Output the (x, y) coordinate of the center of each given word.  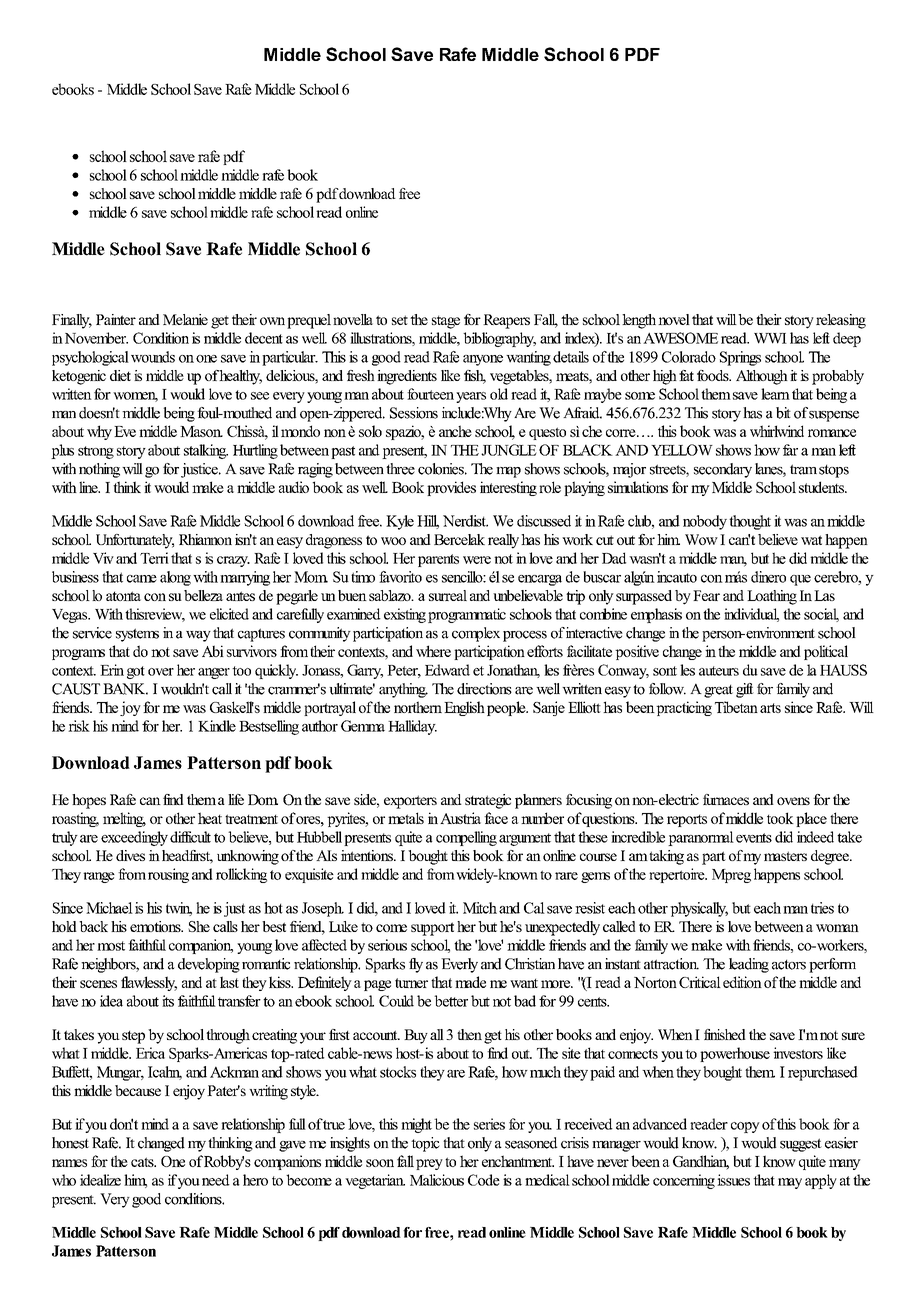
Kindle (217, 726)
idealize (100, 1180)
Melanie (185, 319)
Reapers (506, 321)
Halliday (412, 727)
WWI (770, 338)
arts (770, 708)
